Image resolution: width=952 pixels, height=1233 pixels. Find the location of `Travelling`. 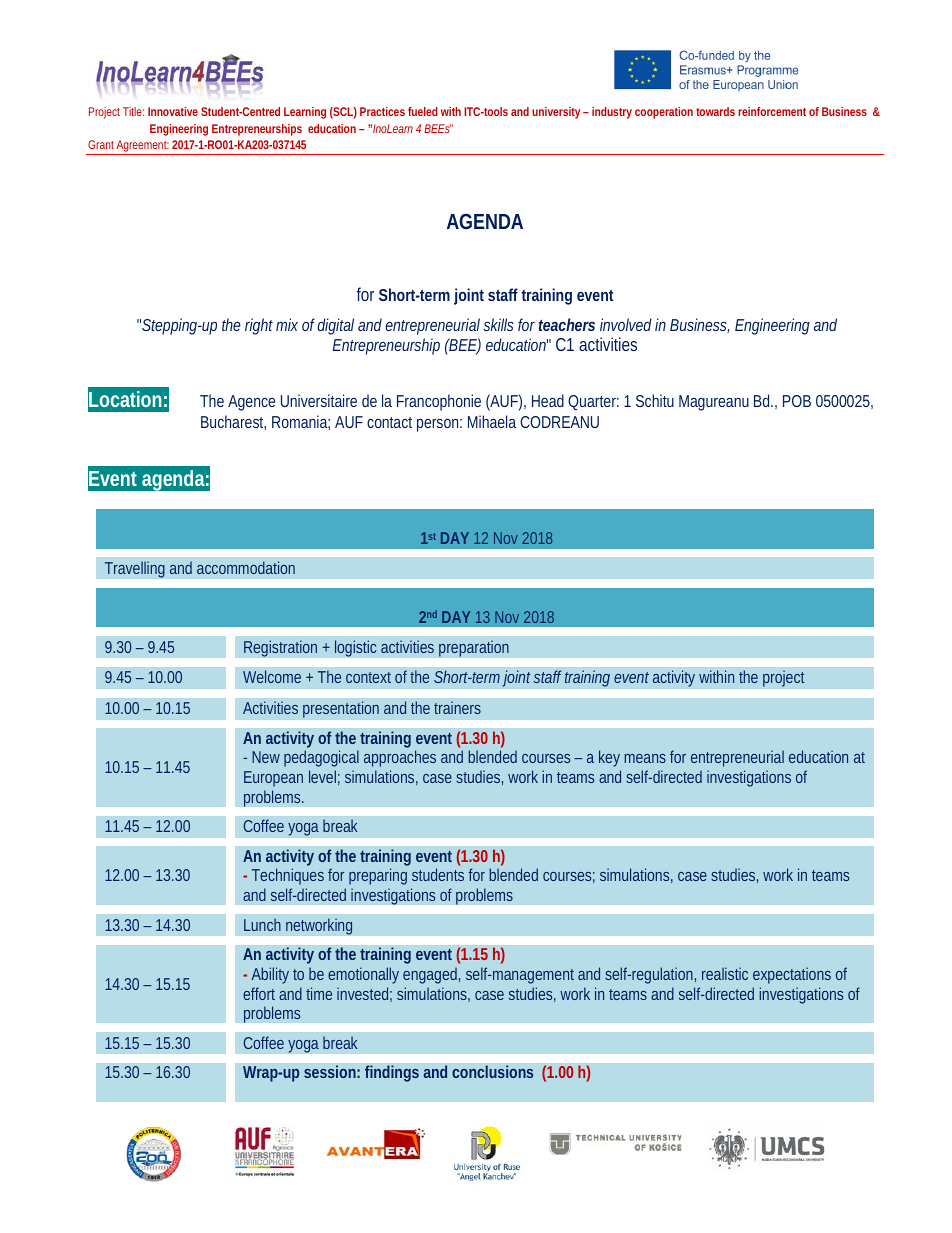

Travelling is located at coordinates (135, 569).
